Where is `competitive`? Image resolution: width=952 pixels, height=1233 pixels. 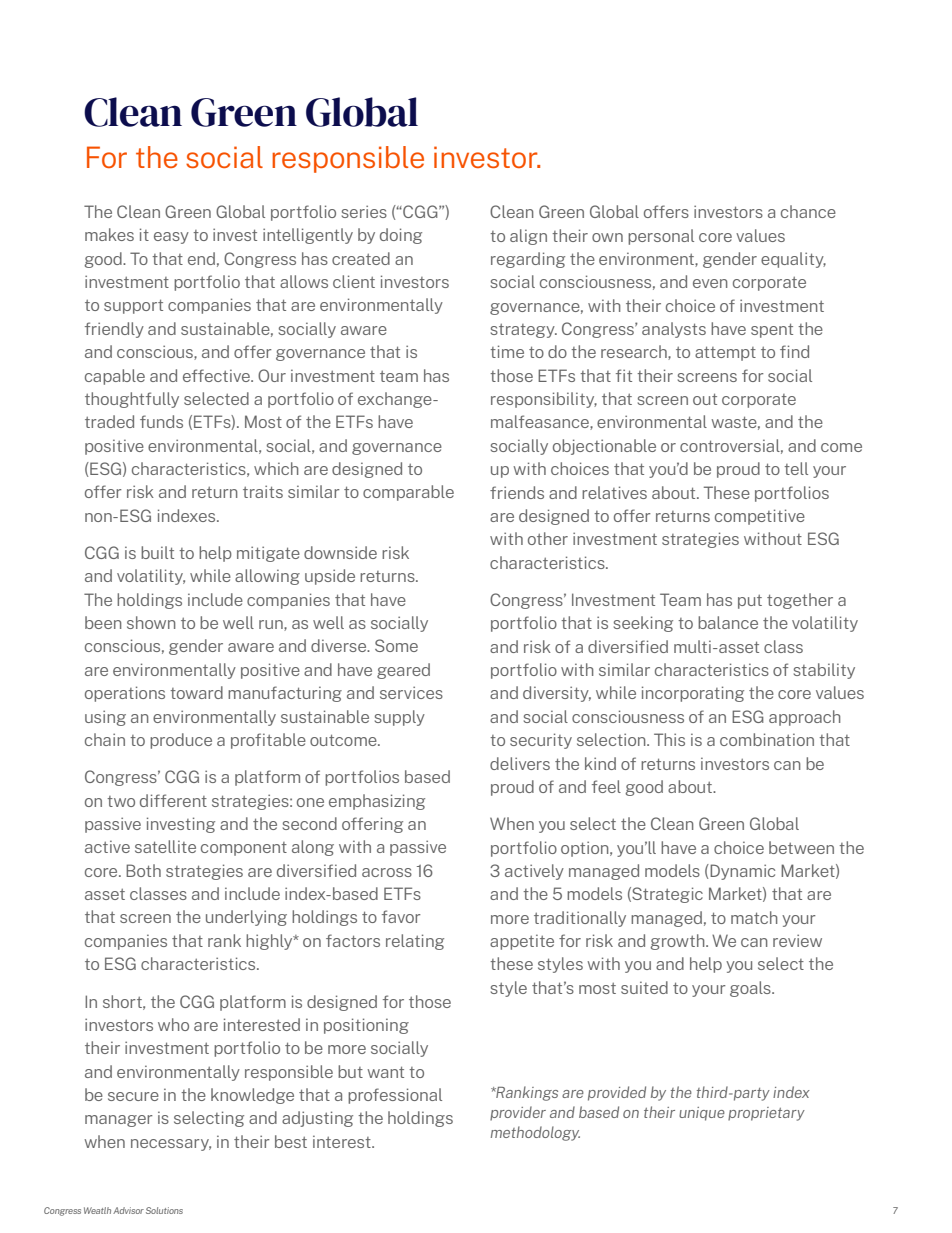 competitive is located at coordinates (760, 517).
